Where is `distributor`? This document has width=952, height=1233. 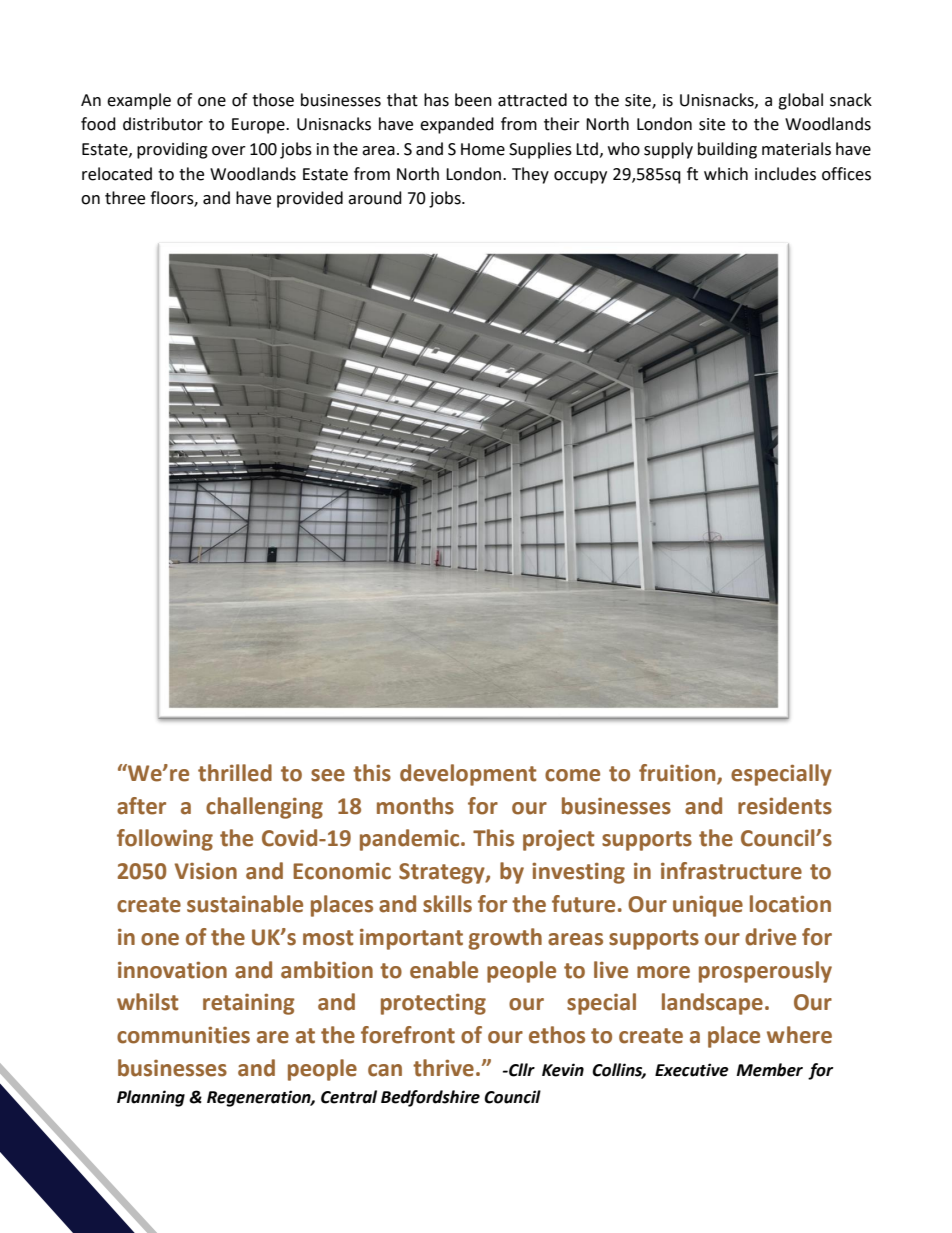
distributor is located at coordinates (163, 124).
